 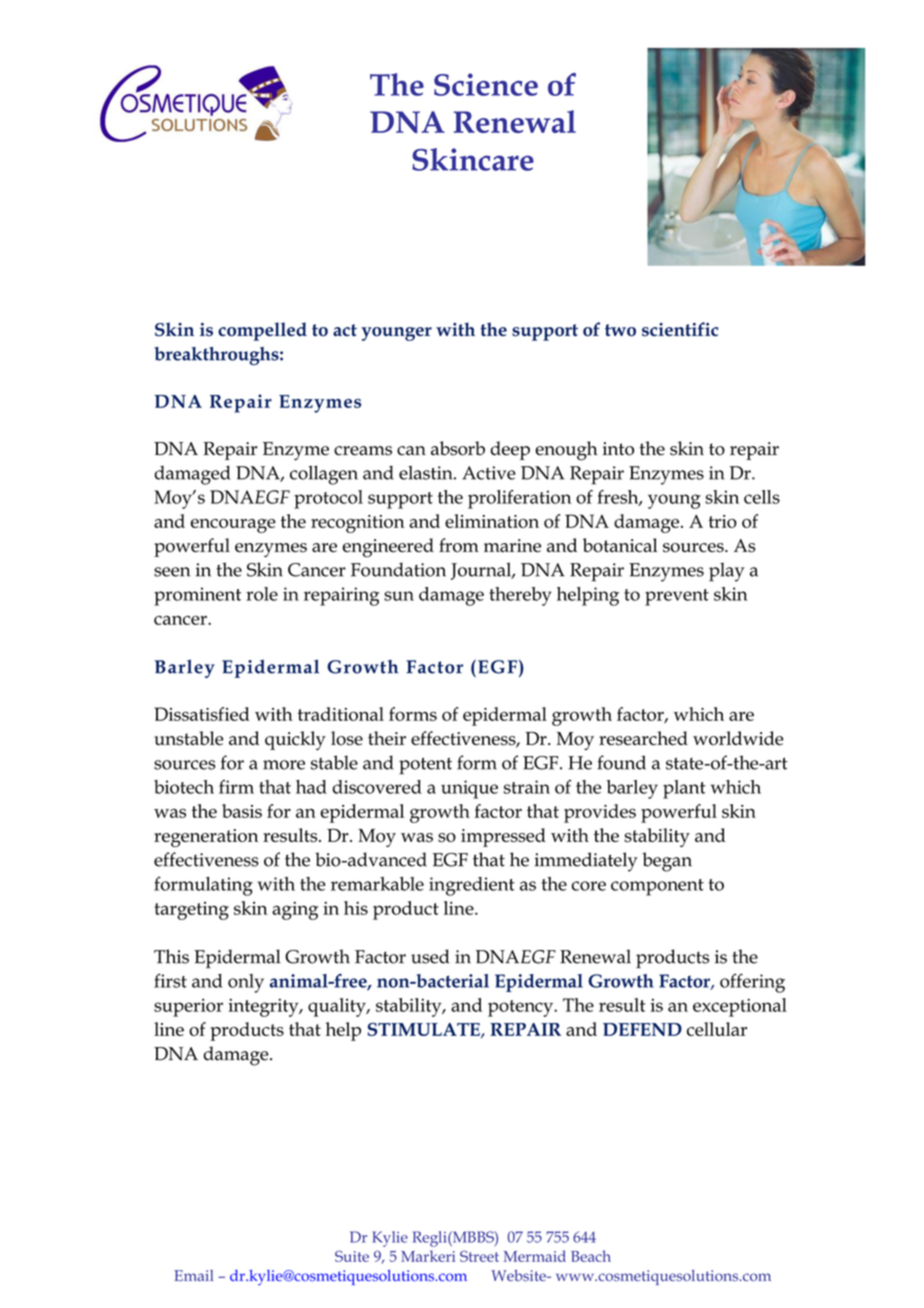 What do you see at coordinates (324, 475) in the screenshot?
I see `collagen` at bounding box center [324, 475].
